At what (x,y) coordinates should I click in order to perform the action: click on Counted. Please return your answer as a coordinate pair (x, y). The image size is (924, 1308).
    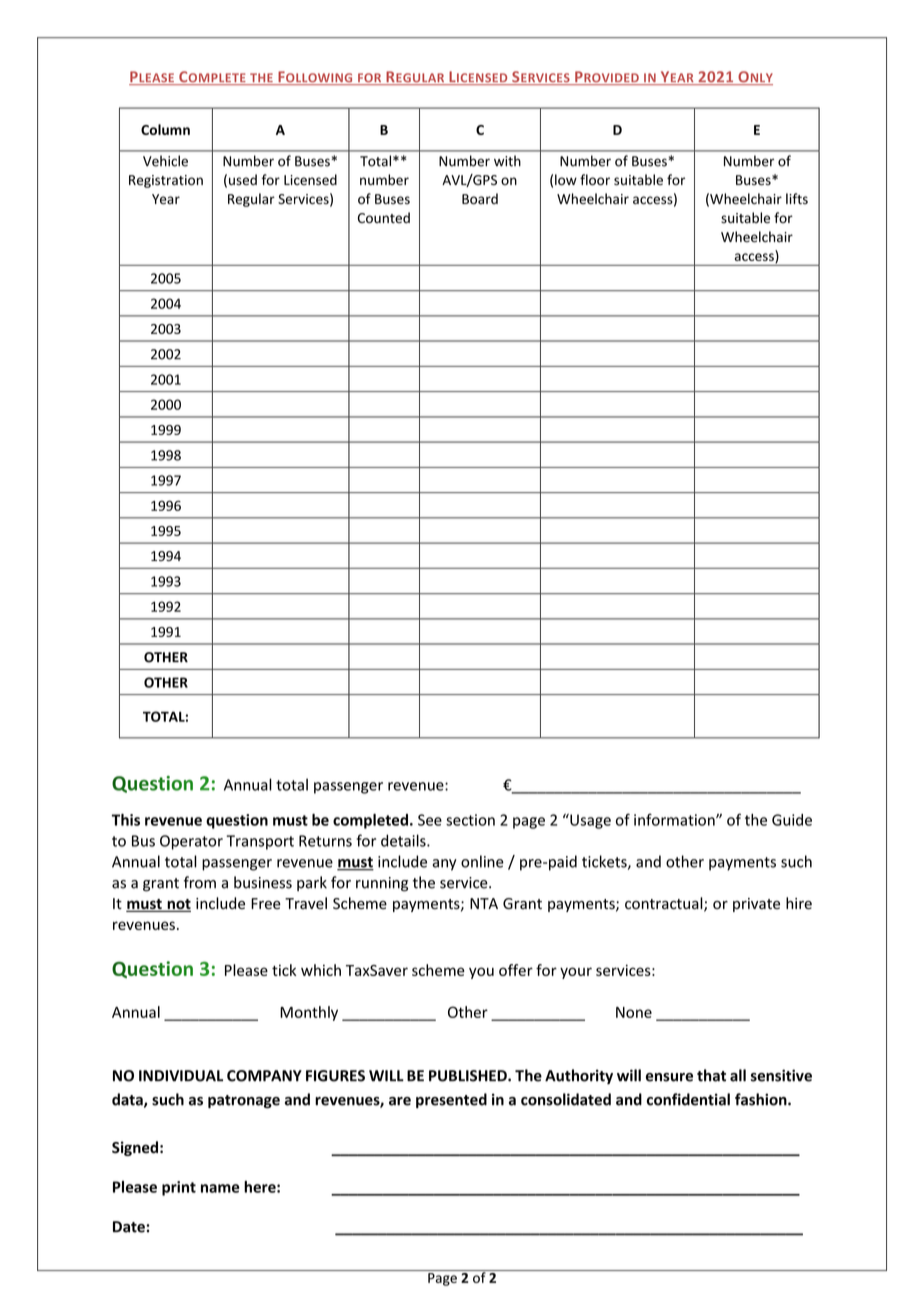
    Looking at the image, I should click on (384, 217).
